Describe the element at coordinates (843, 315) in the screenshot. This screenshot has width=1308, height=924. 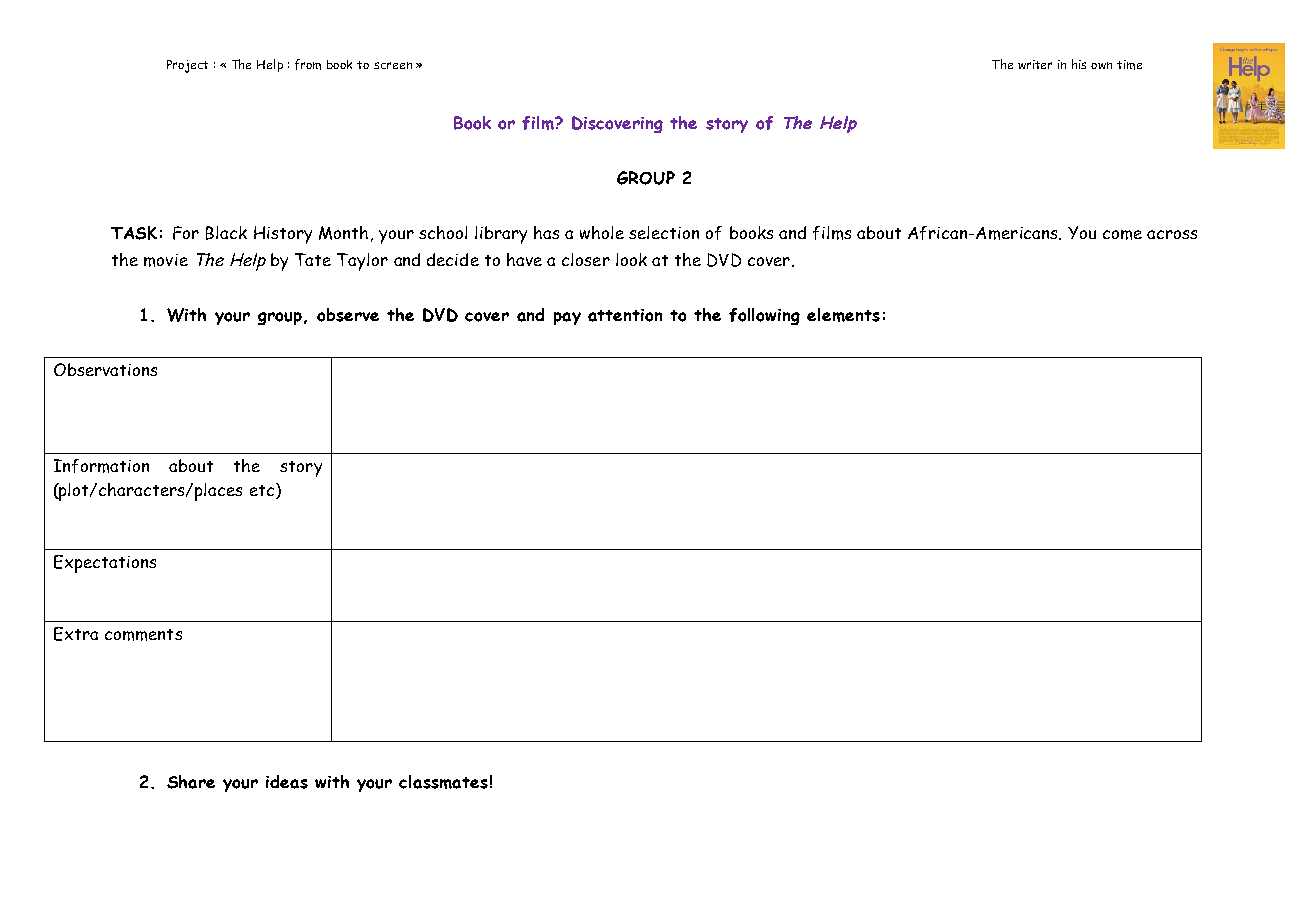
I see `elements` at that location.
